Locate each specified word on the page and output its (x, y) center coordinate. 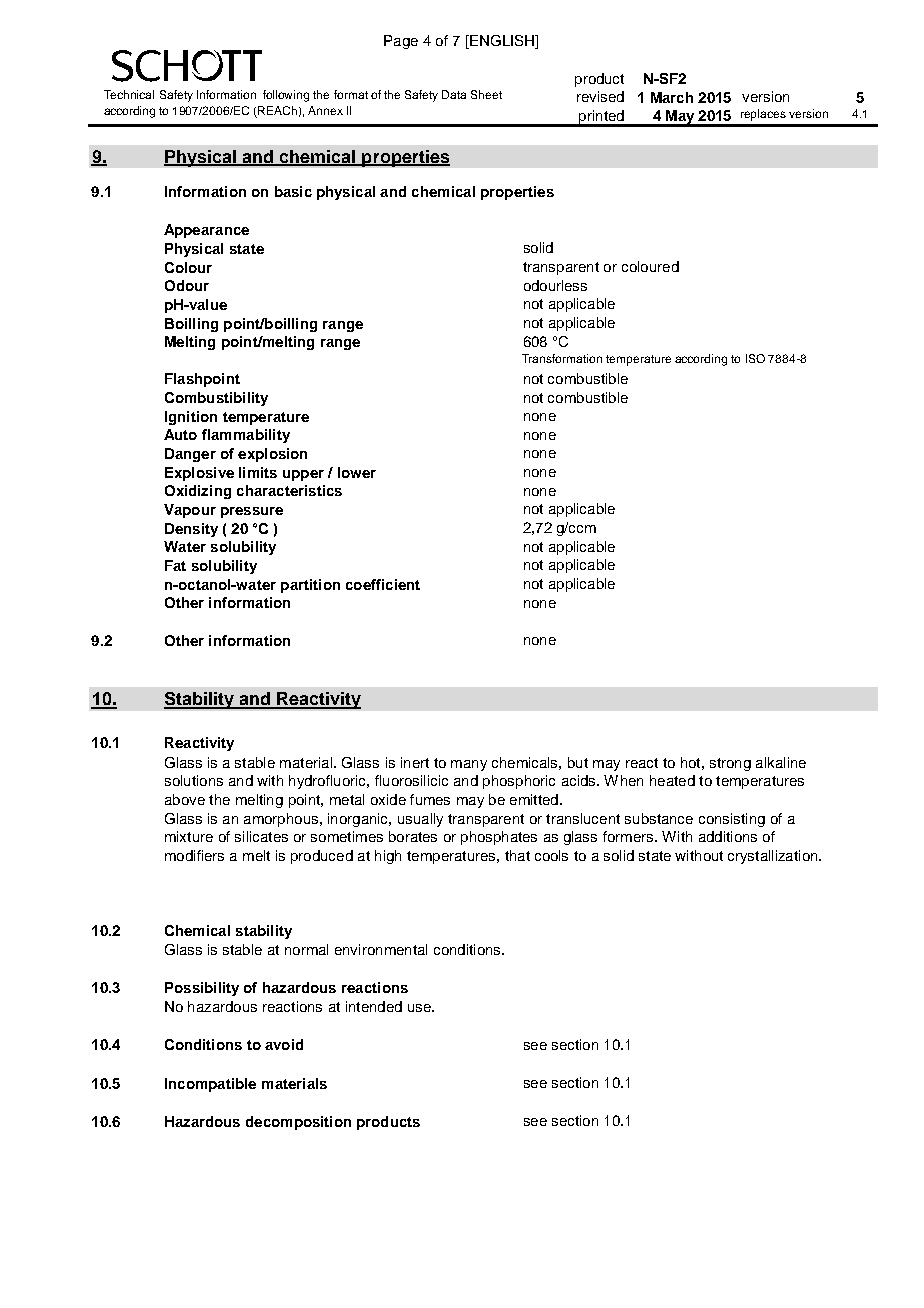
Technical (129, 94)
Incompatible (210, 1085)
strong (730, 764)
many (469, 765)
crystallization (774, 857)
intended (374, 1006)
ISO (755, 358)
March (672, 97)
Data (454, 94)
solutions (194, 780)
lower (357, 472)
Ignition (191, 418)
